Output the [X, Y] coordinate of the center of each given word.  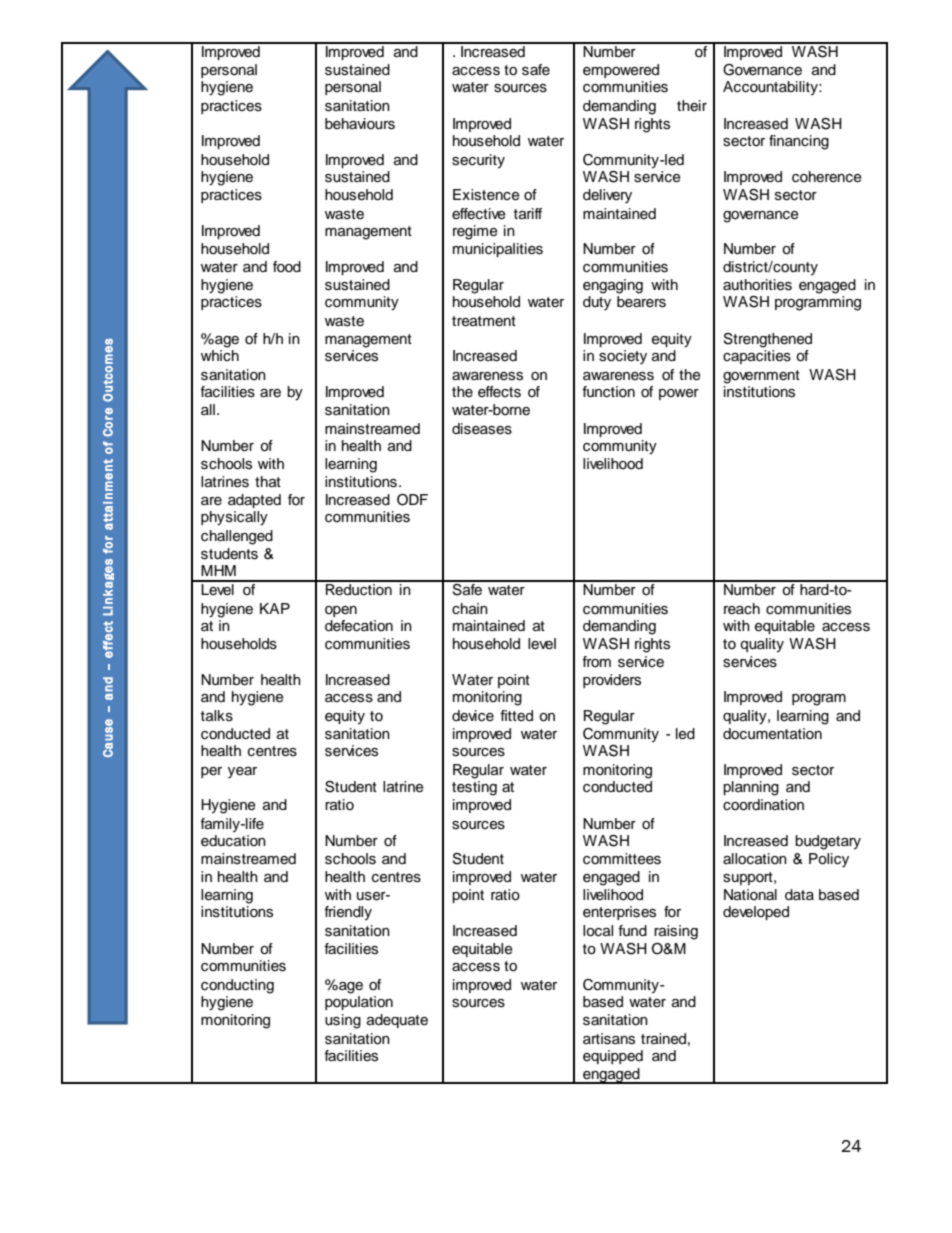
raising [676, 932]
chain [470, 608]
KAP [275, 608]
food [287, 267]
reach [742, 608]
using [343, 1021]
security [478, 161]
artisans [609, 1039]
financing [799, 142]
